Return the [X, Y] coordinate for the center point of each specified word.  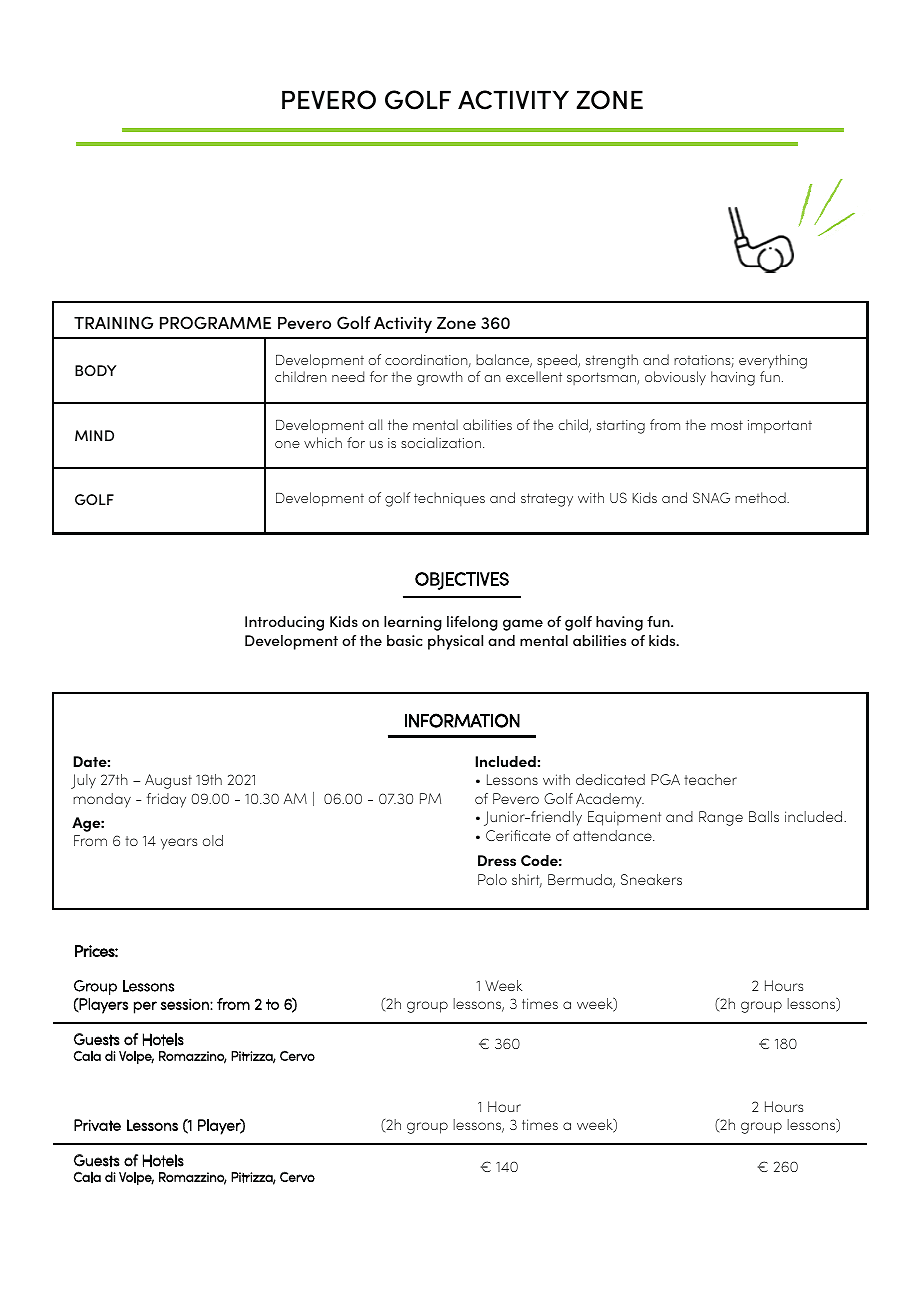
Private [97, 1125]
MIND [94, 435]
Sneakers [651, 879]
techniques [449, 499]
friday [166, 800]
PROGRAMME [215, 322]
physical [455, 642]
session [186, 1004]
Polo [492, 879]
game [523, 625]
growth [440, 378]
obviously [675, 378]
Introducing [284, 623]
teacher [710, 779]
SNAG [711, 497]
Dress [497, 860]
